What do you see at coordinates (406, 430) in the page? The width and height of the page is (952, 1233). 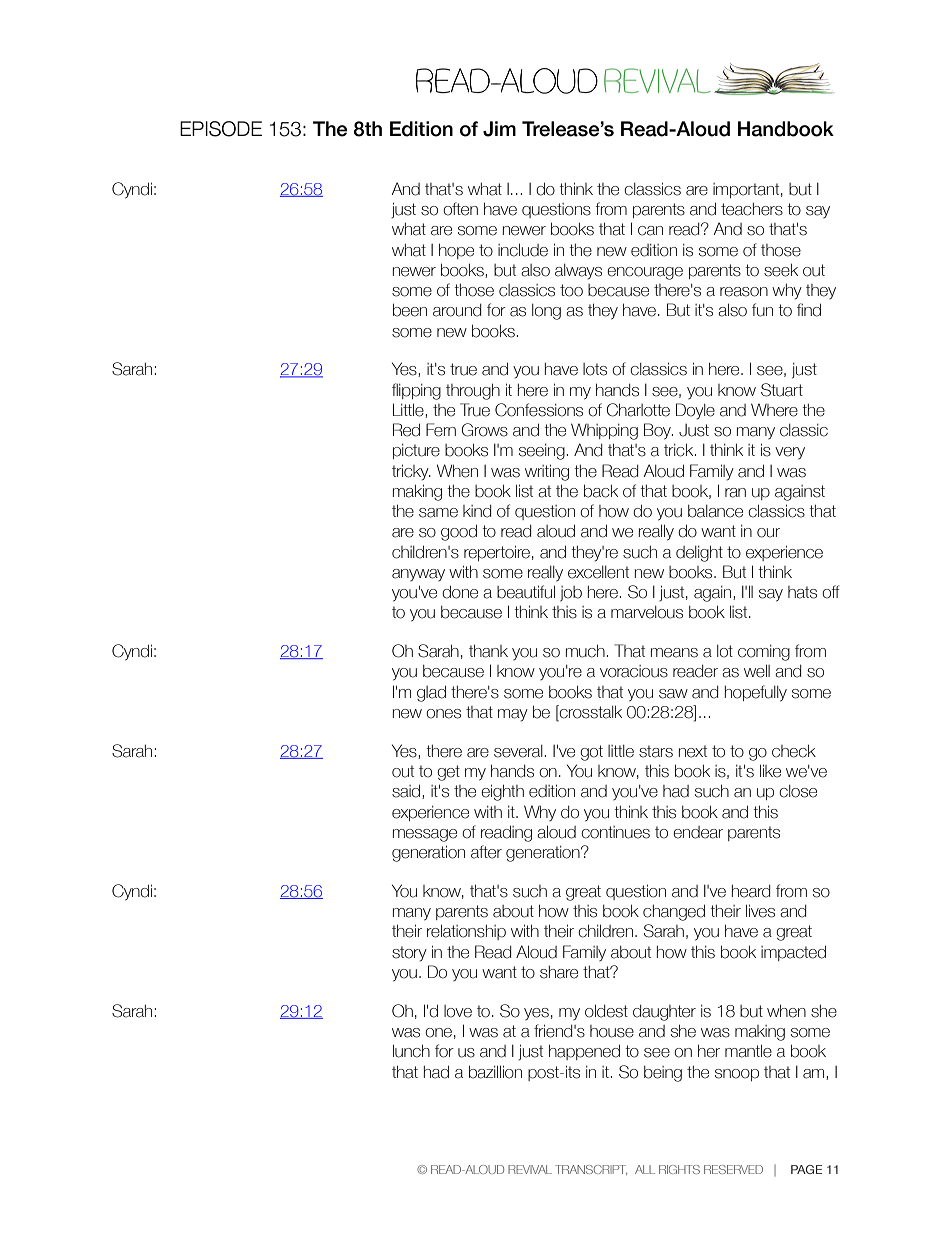 I see `Red` at bounding box center [406, 430].
